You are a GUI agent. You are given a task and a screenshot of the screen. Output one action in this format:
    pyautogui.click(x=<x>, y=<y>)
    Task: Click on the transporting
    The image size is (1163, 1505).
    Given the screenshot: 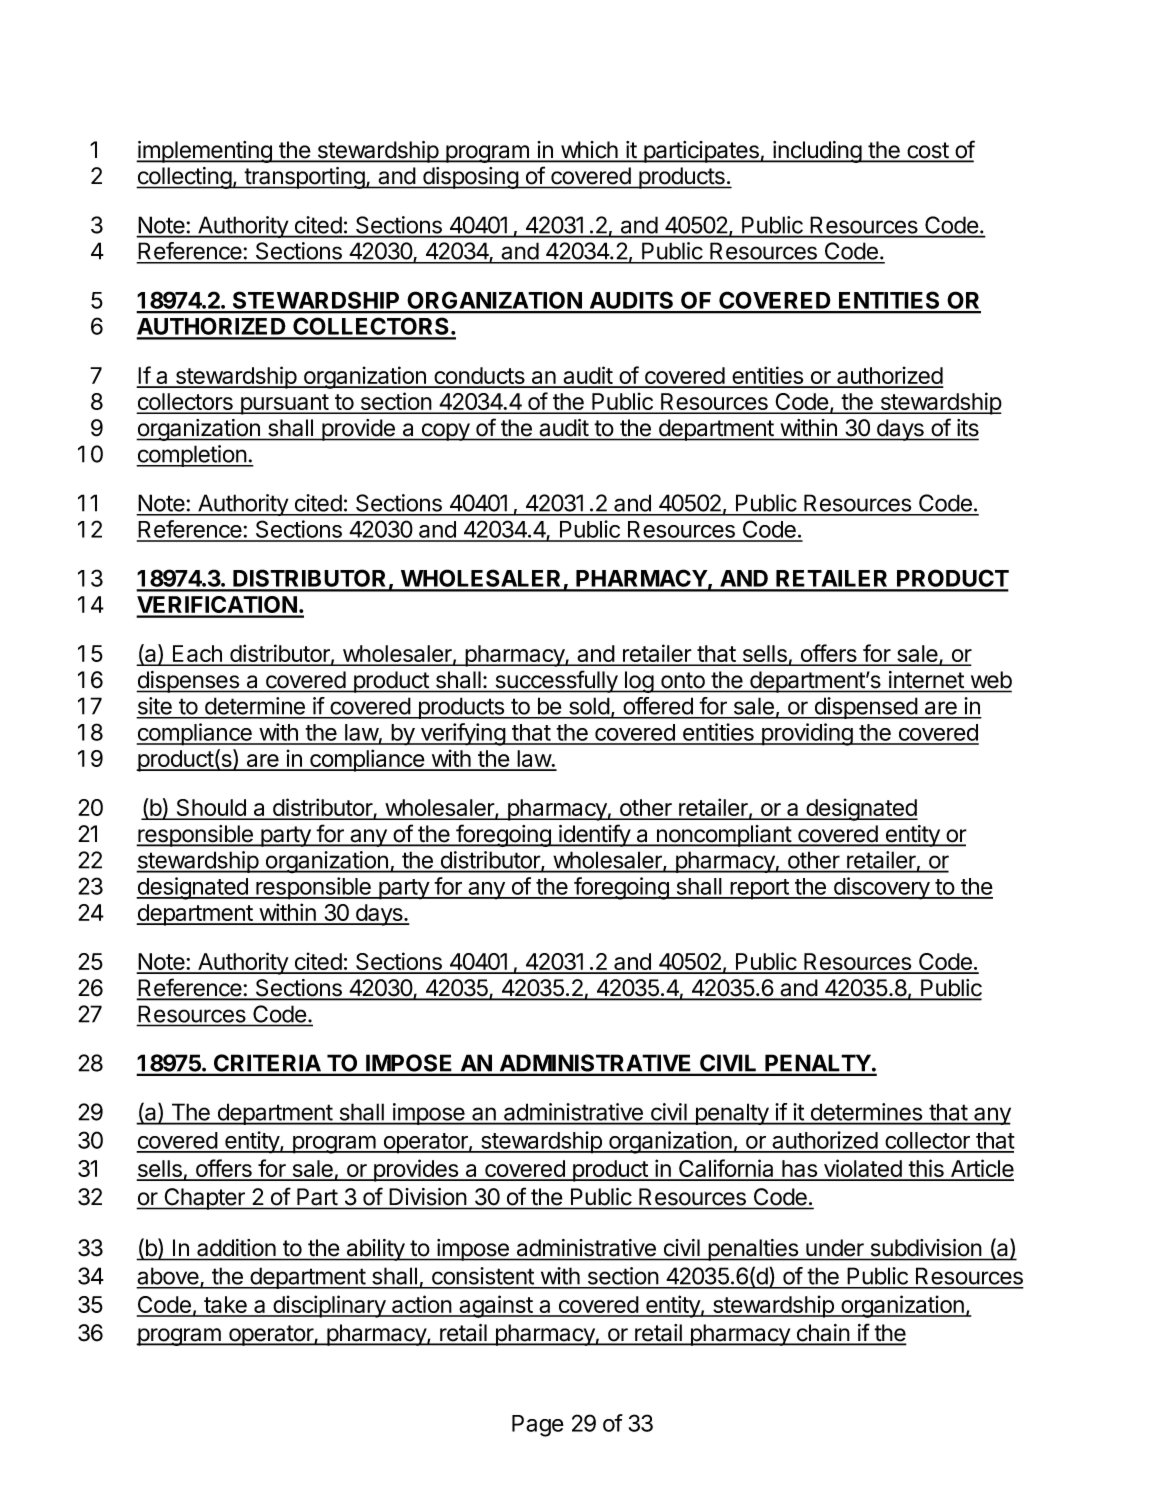 What is the action you would take?
    pyautogui.click(x=304, y=178)
